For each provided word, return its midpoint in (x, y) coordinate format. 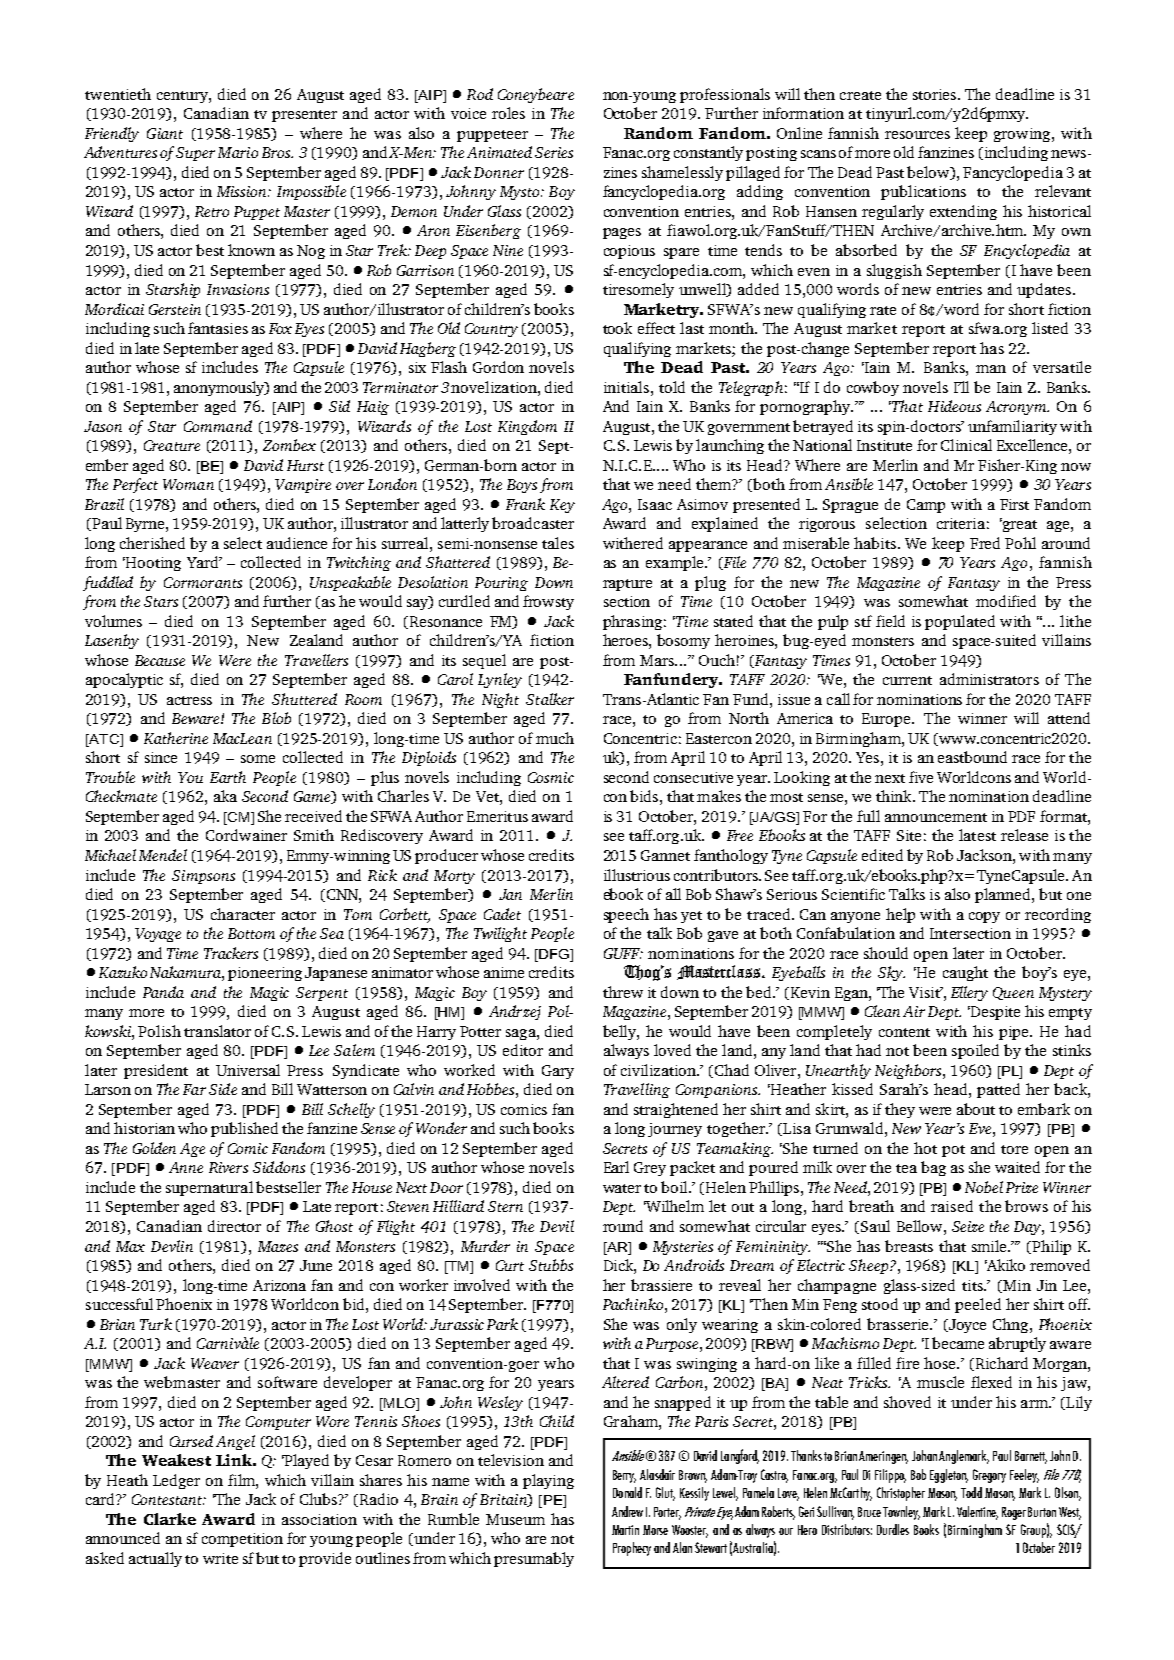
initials (626, 387)
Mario (238, 152)
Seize (968, 1226)
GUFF (623, 953)
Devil (557, 1226)
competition (242, 1540)
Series (554, 152)
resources (917, 135)
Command (218, 426)
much (555, 738)
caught (965, 973)
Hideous (954, 406)
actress (189, 700)
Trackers (231, 953)
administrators (989, 679)
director (234, 1226)
